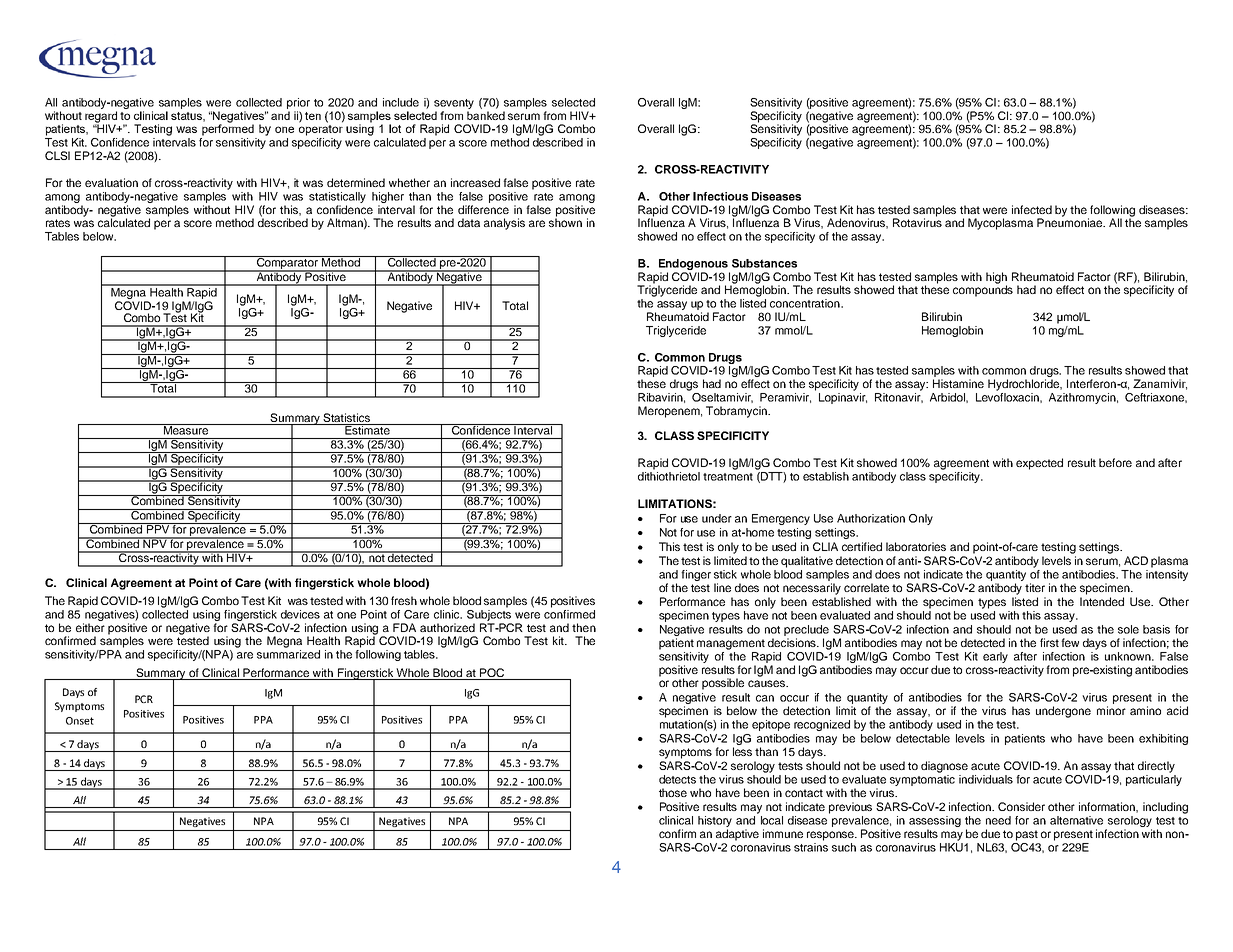  Describe the element at coordinates (1032, 209) in the screenshot. I see `infected` at that location.
